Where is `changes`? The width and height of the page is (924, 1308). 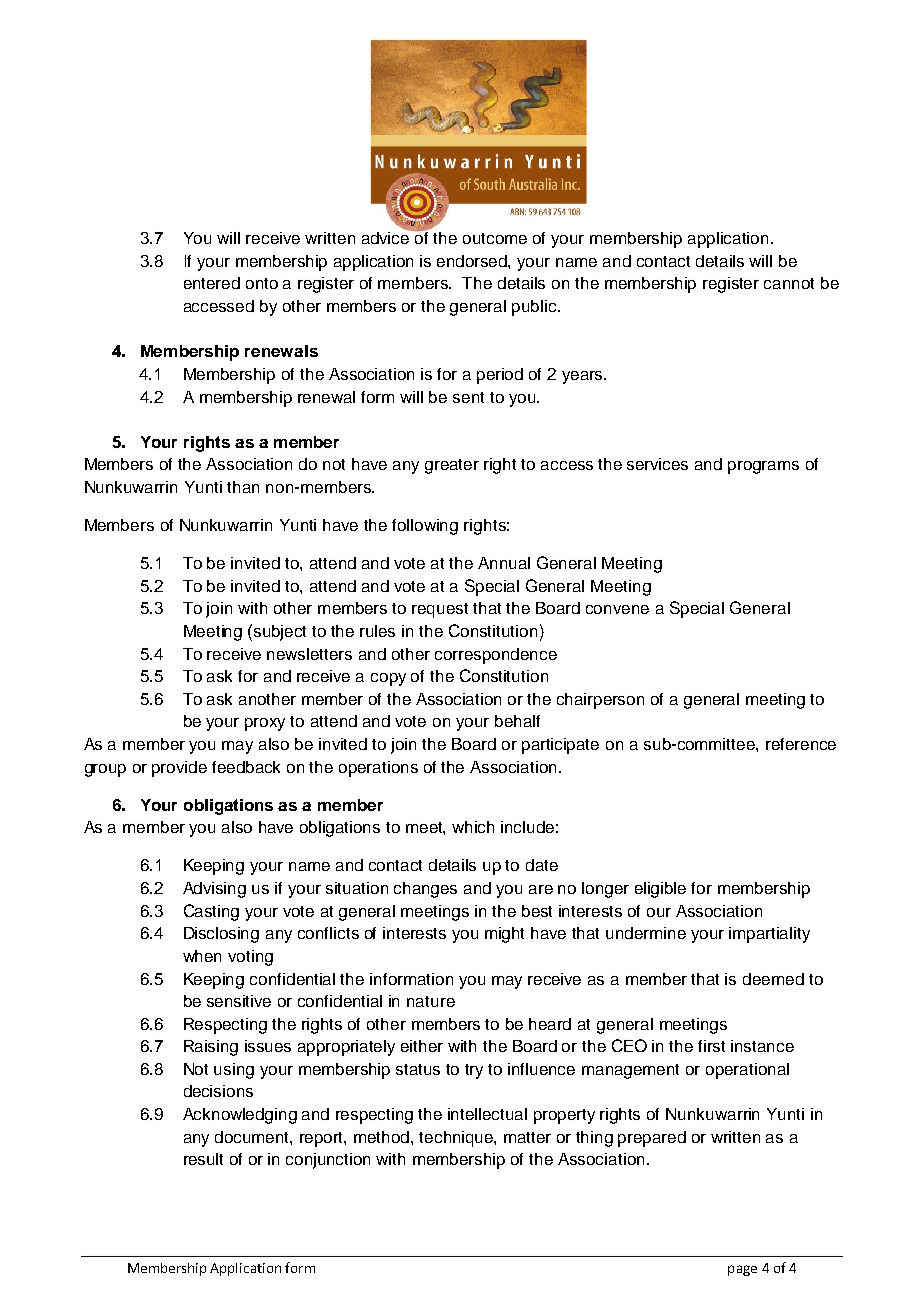 changes is located at coordinates (425, 890).
